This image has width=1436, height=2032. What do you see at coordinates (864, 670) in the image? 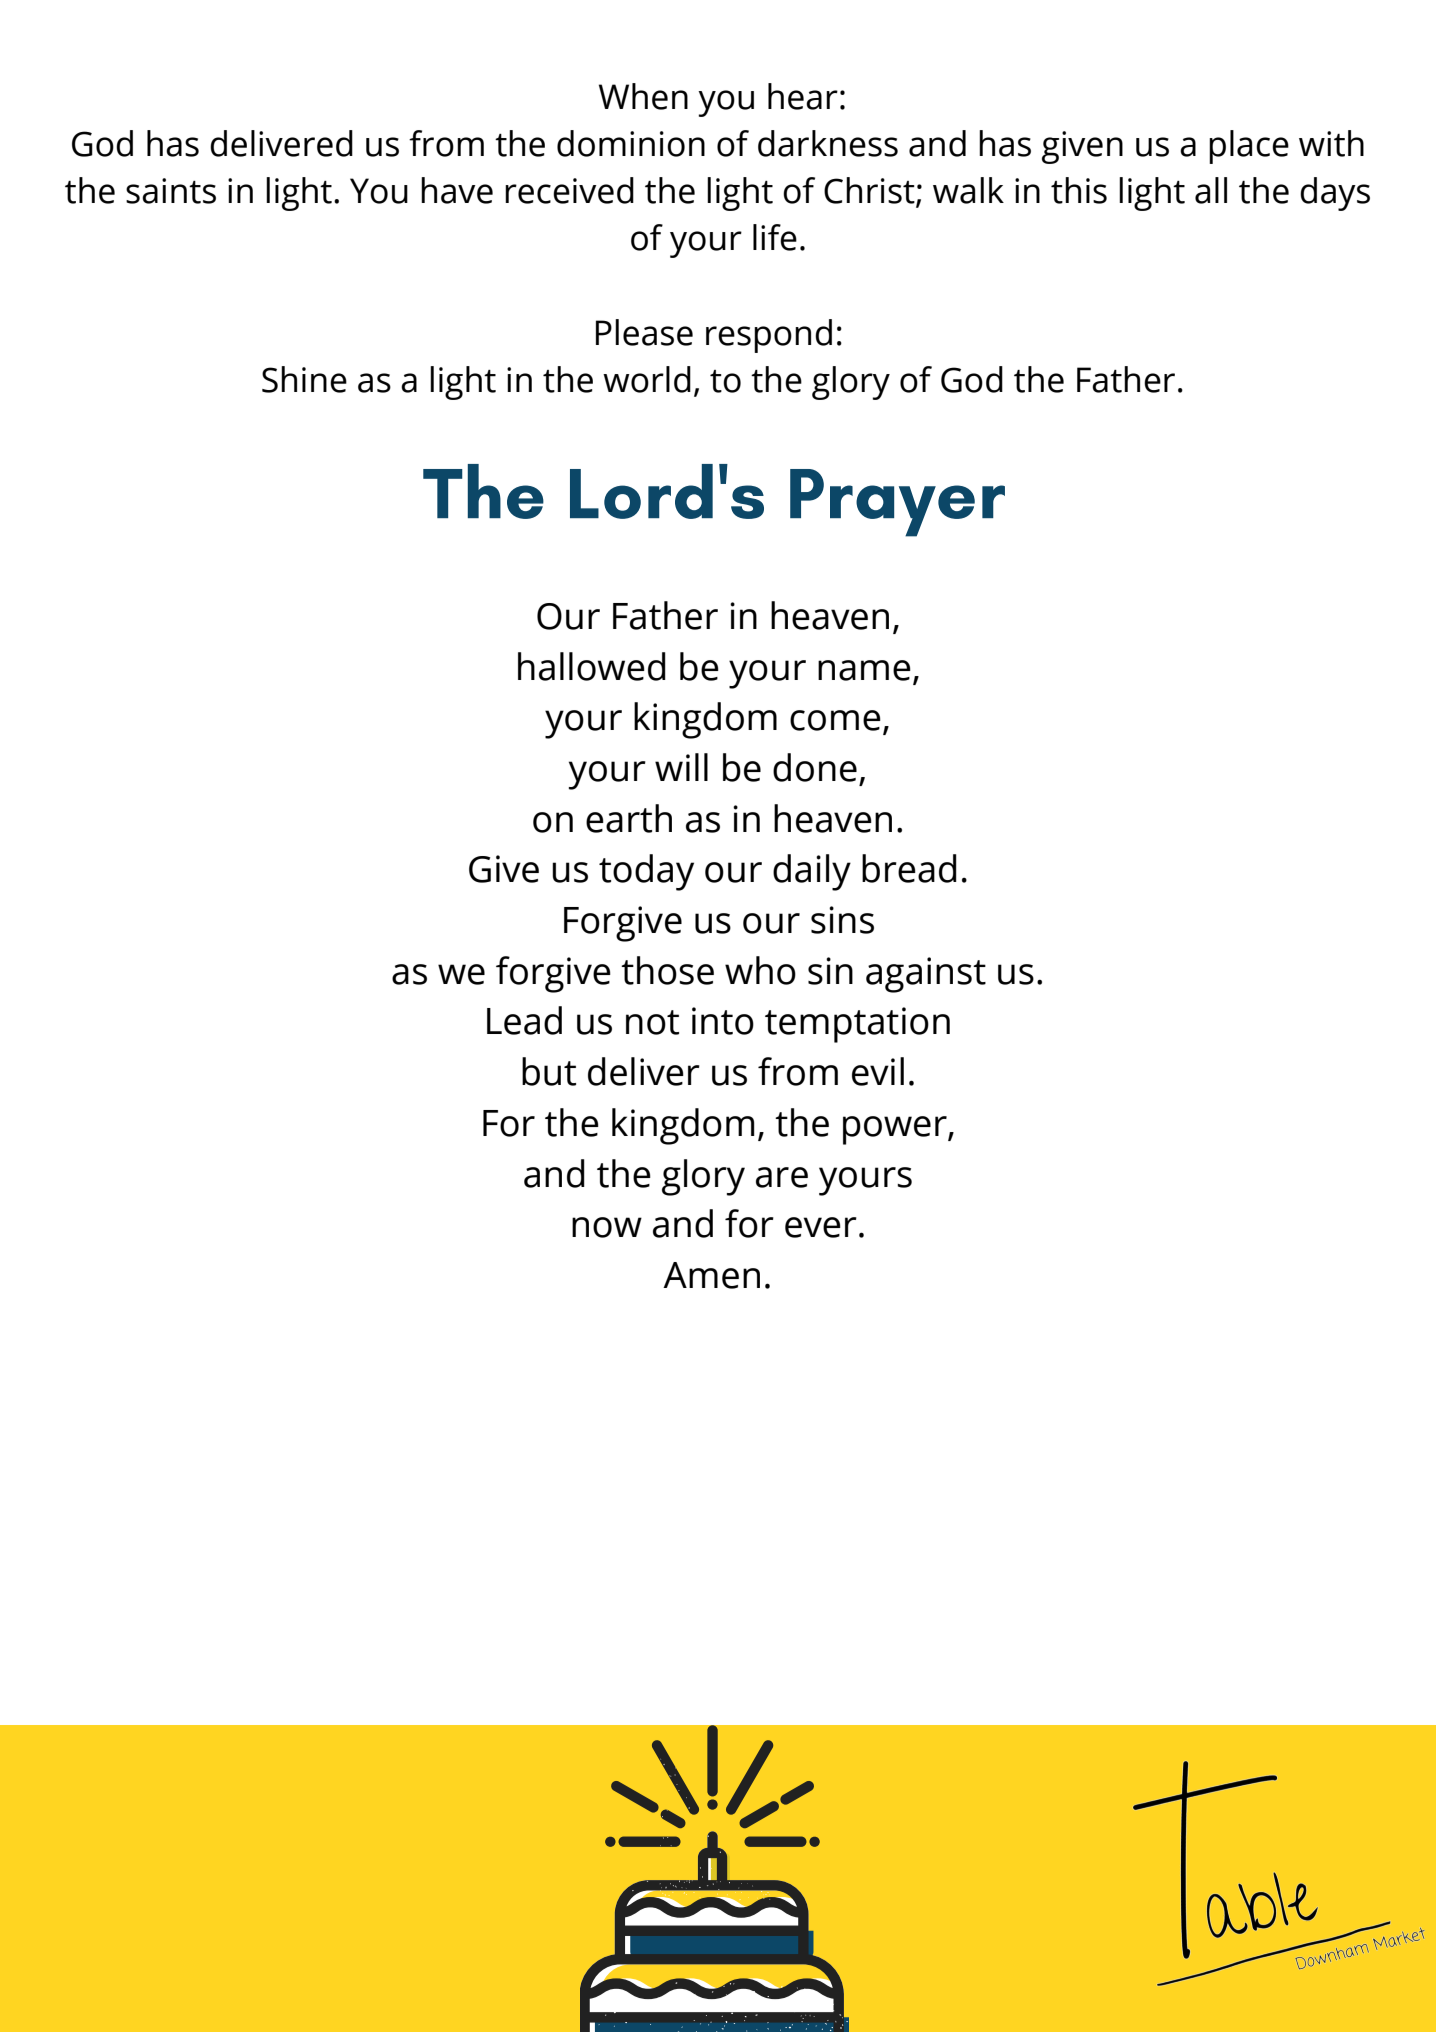
I see `name` at bounding box center [864, 670].
